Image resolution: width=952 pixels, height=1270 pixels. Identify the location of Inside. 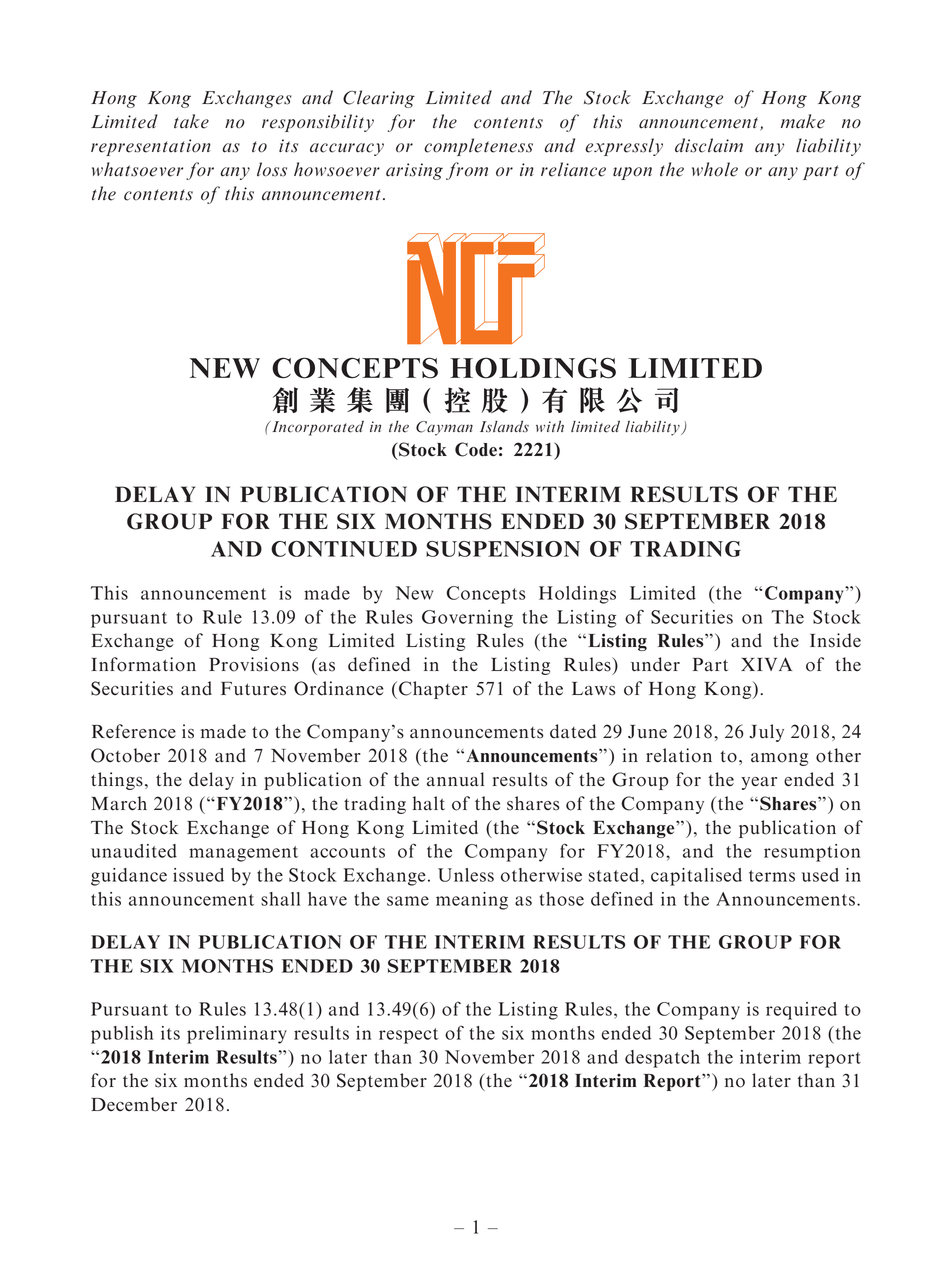
(835, 640).
